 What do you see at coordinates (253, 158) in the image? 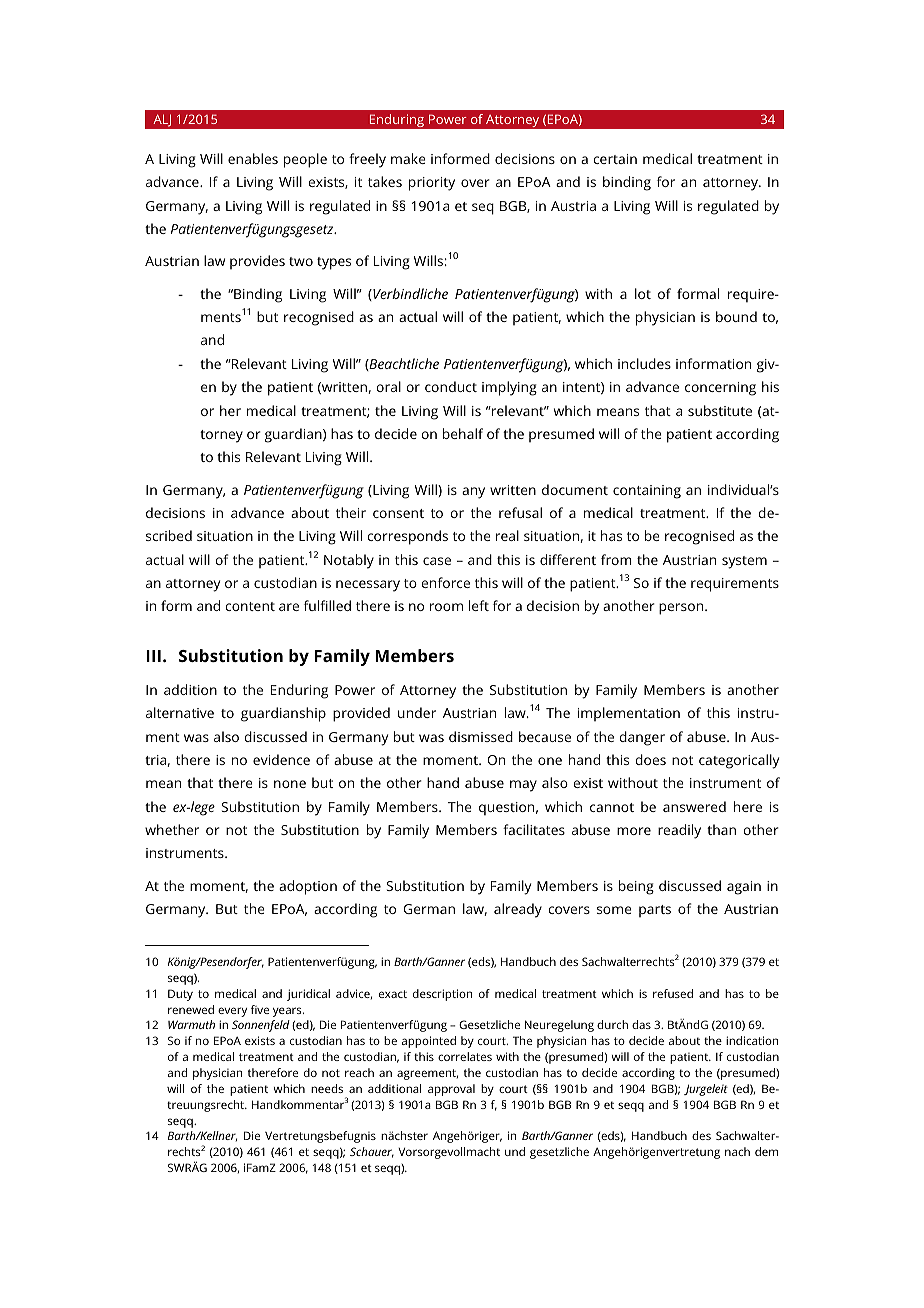
I see `enables` at bounding box center [253, 158].
